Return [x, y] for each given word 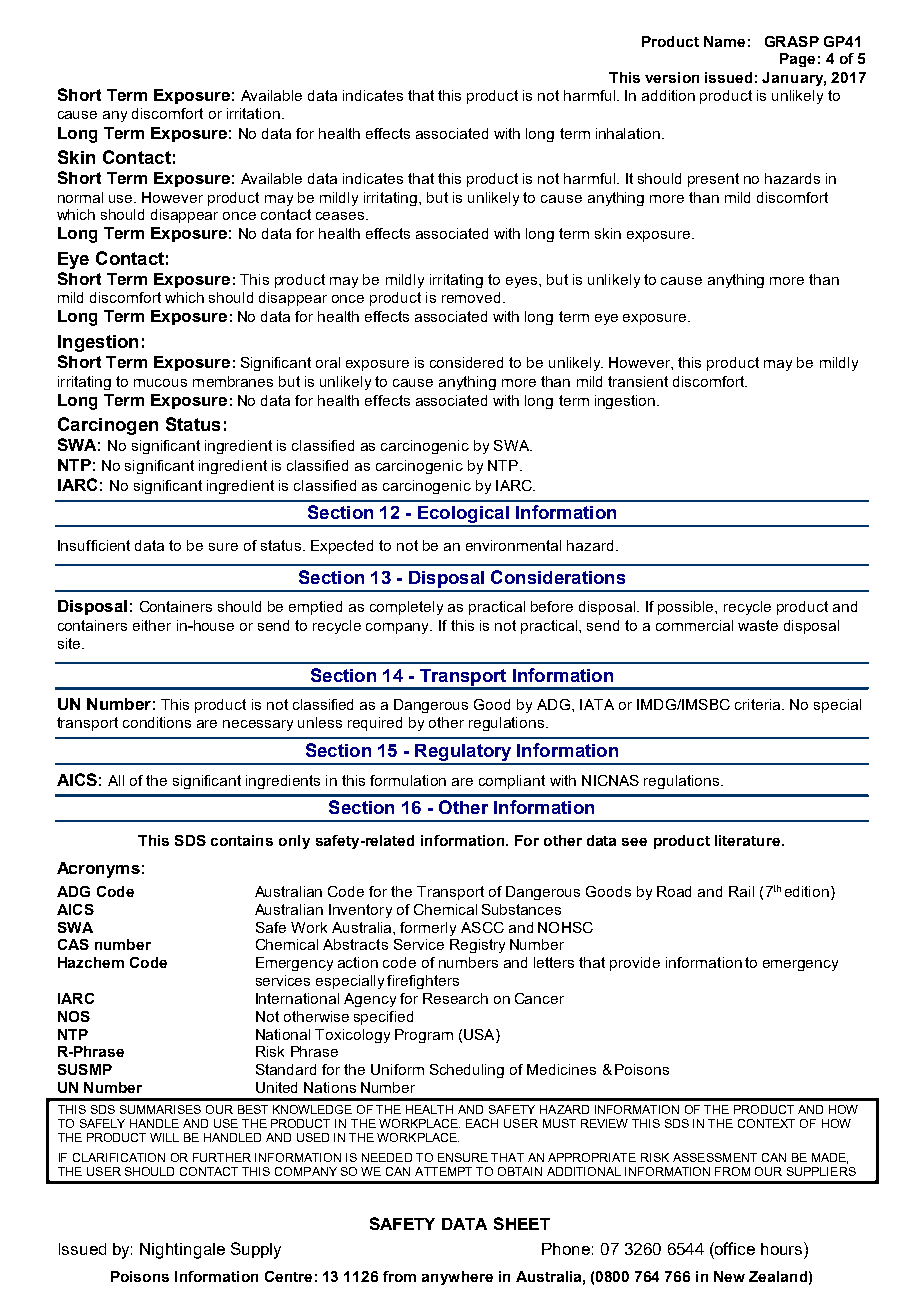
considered [466, 362]
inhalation [629, 133]
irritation [253, 113]
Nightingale [182, 1251]
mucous [160, 383]
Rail [741, 891]
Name [724, 41]
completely [406, 608]
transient [638, 381]
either [152, 625]
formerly [428, 929]
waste [758, 625]
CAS [73, 944]
